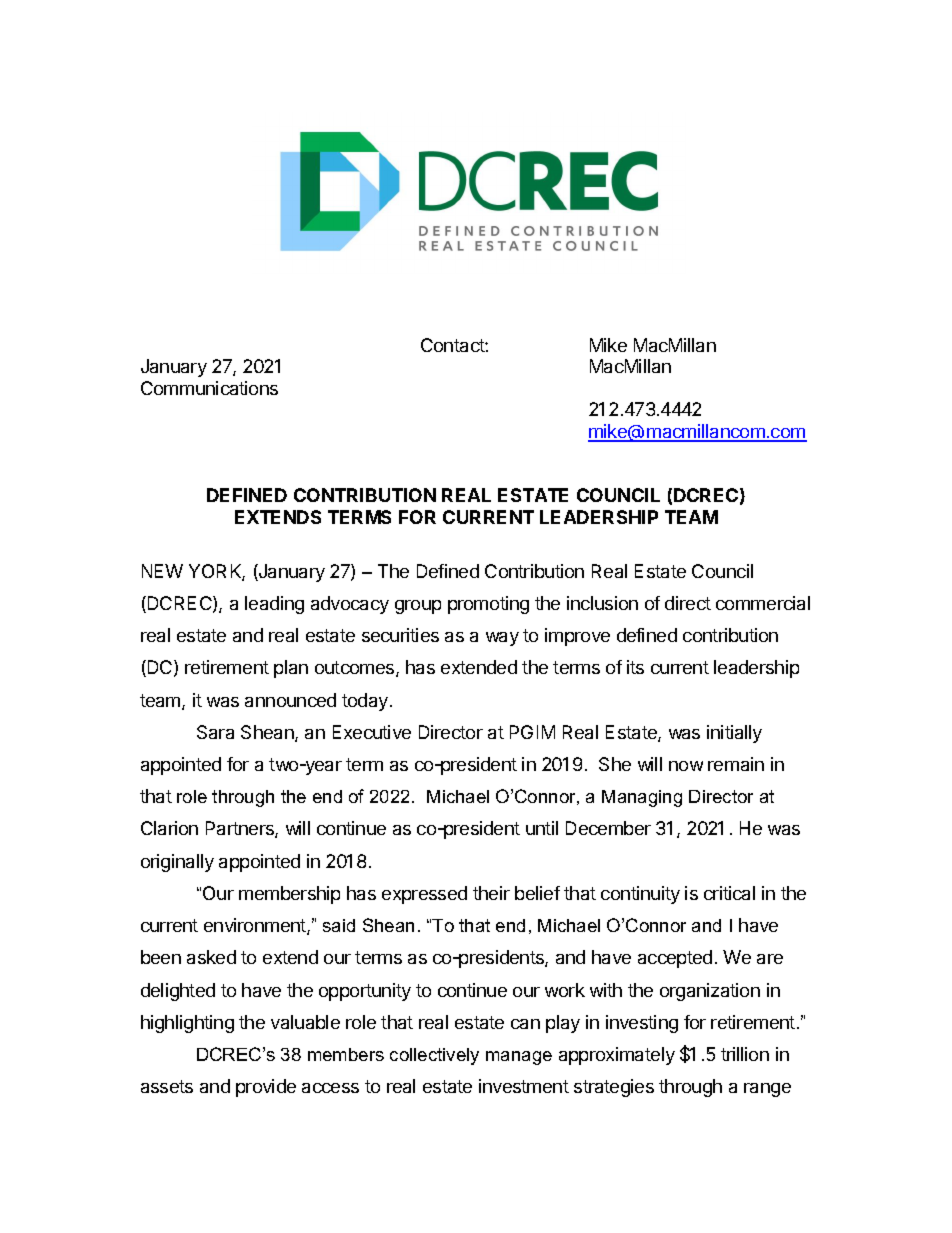 The width and height of the screenshot is (952, 1233). What do you see at coordinates (372, 732) in the screenshot?
I see `Executive` at bounding box center [372, 732].
